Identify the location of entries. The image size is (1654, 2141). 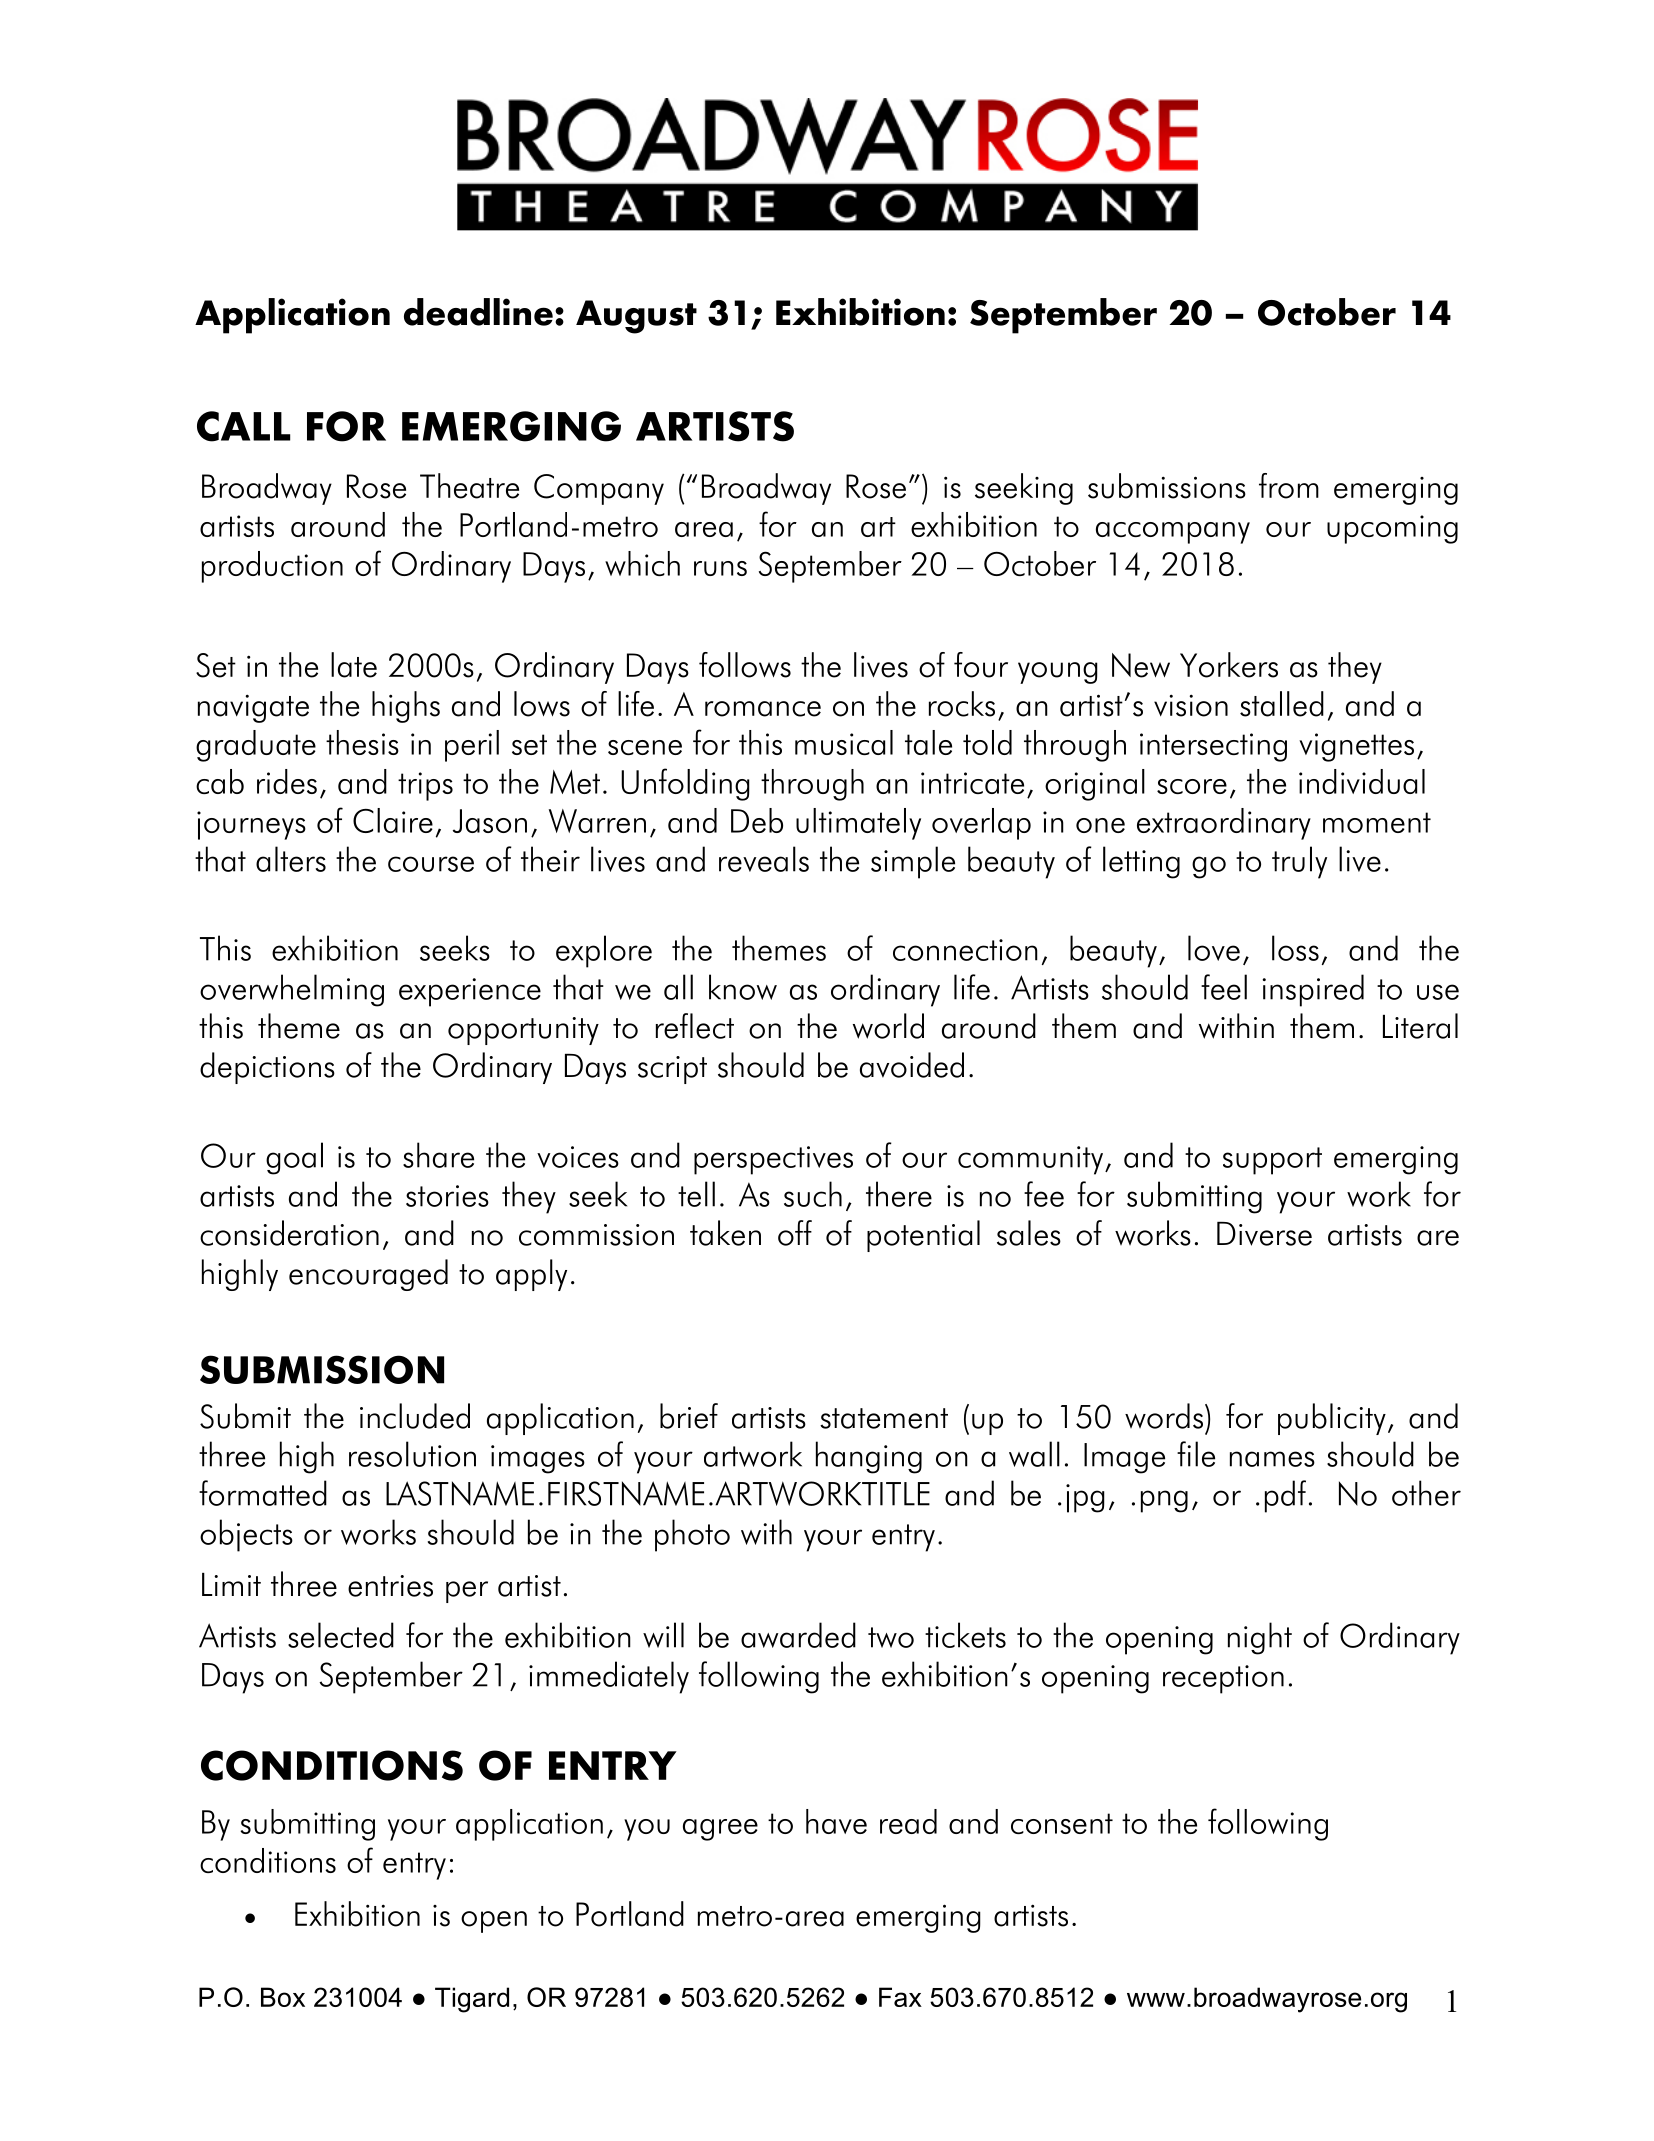
(390, 1586).
